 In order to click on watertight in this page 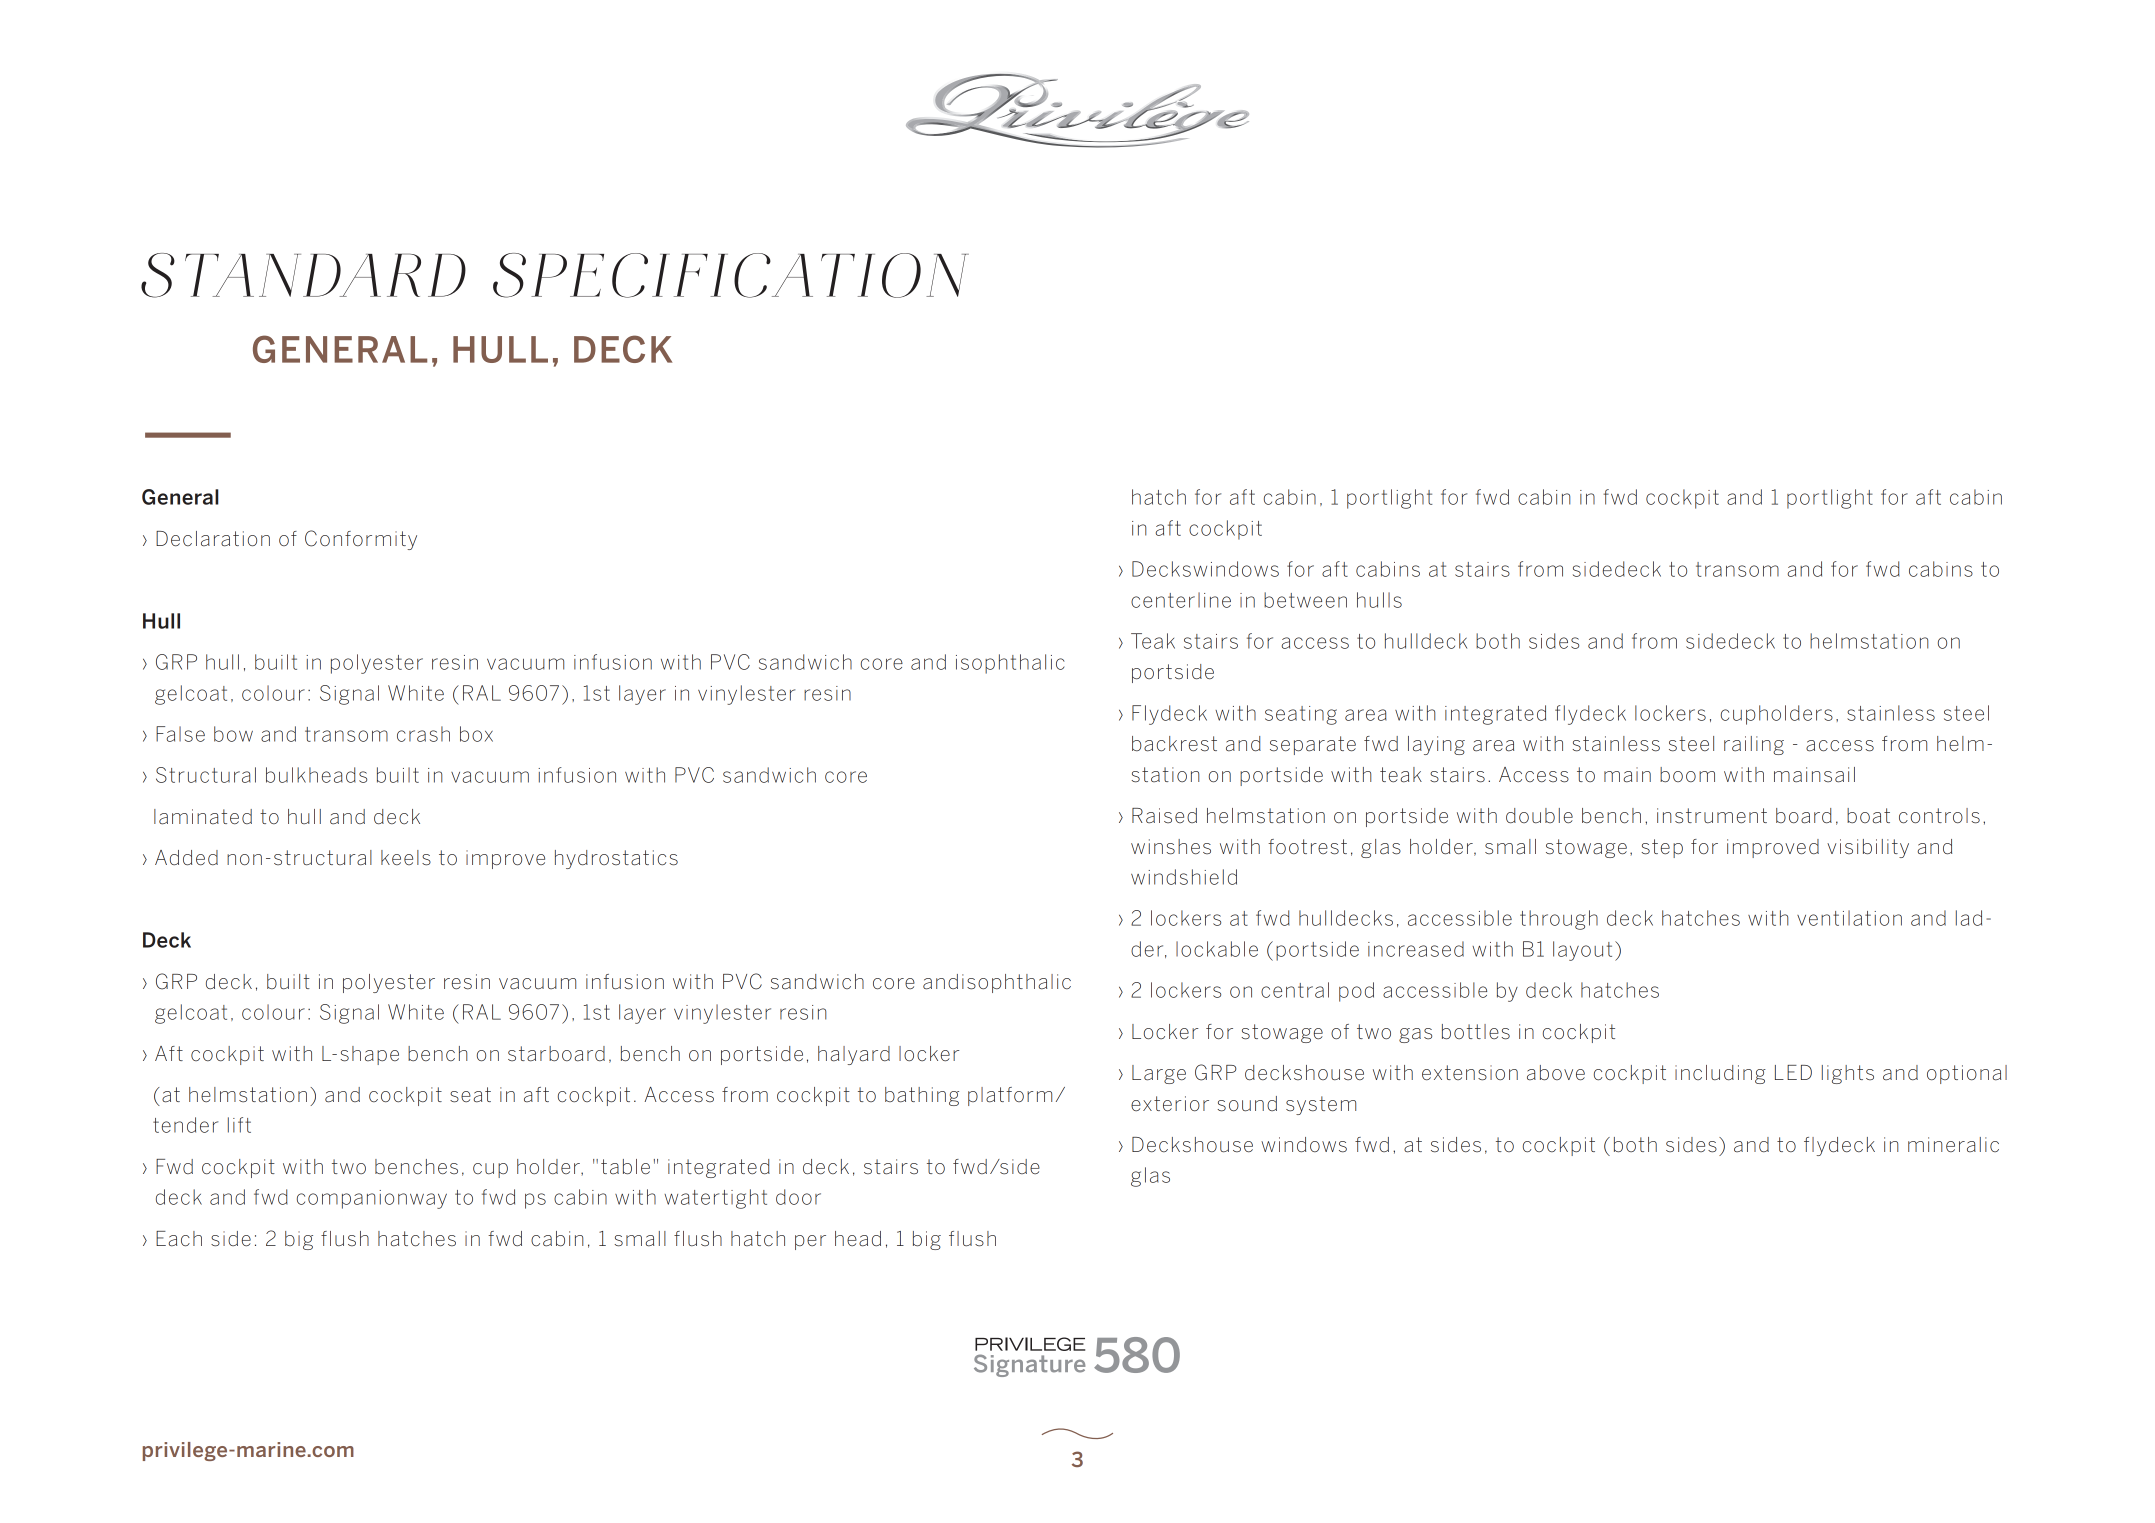, I will do `click(715, 1199)`.
